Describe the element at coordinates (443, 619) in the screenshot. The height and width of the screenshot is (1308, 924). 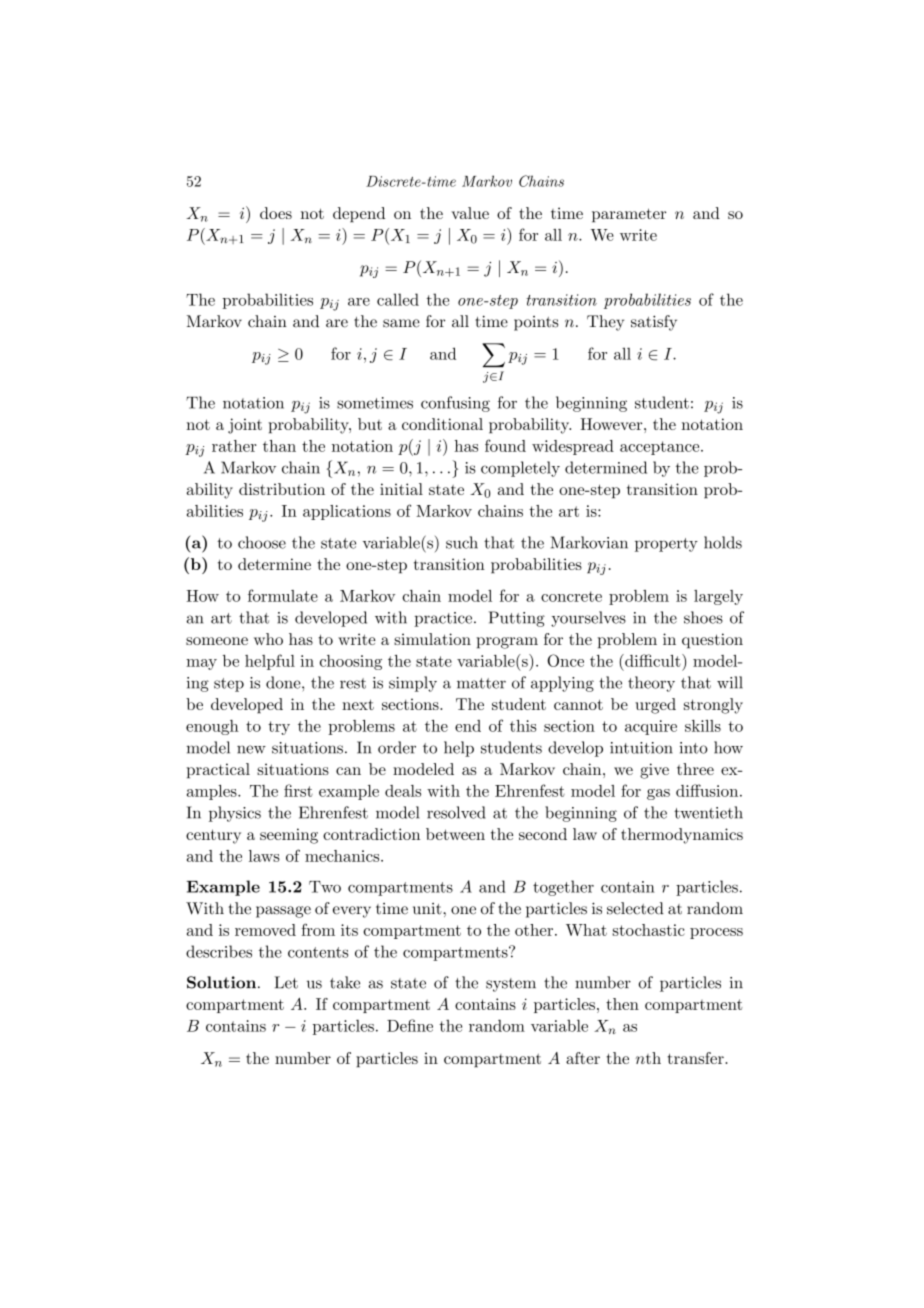
I see `practice` at that location.
